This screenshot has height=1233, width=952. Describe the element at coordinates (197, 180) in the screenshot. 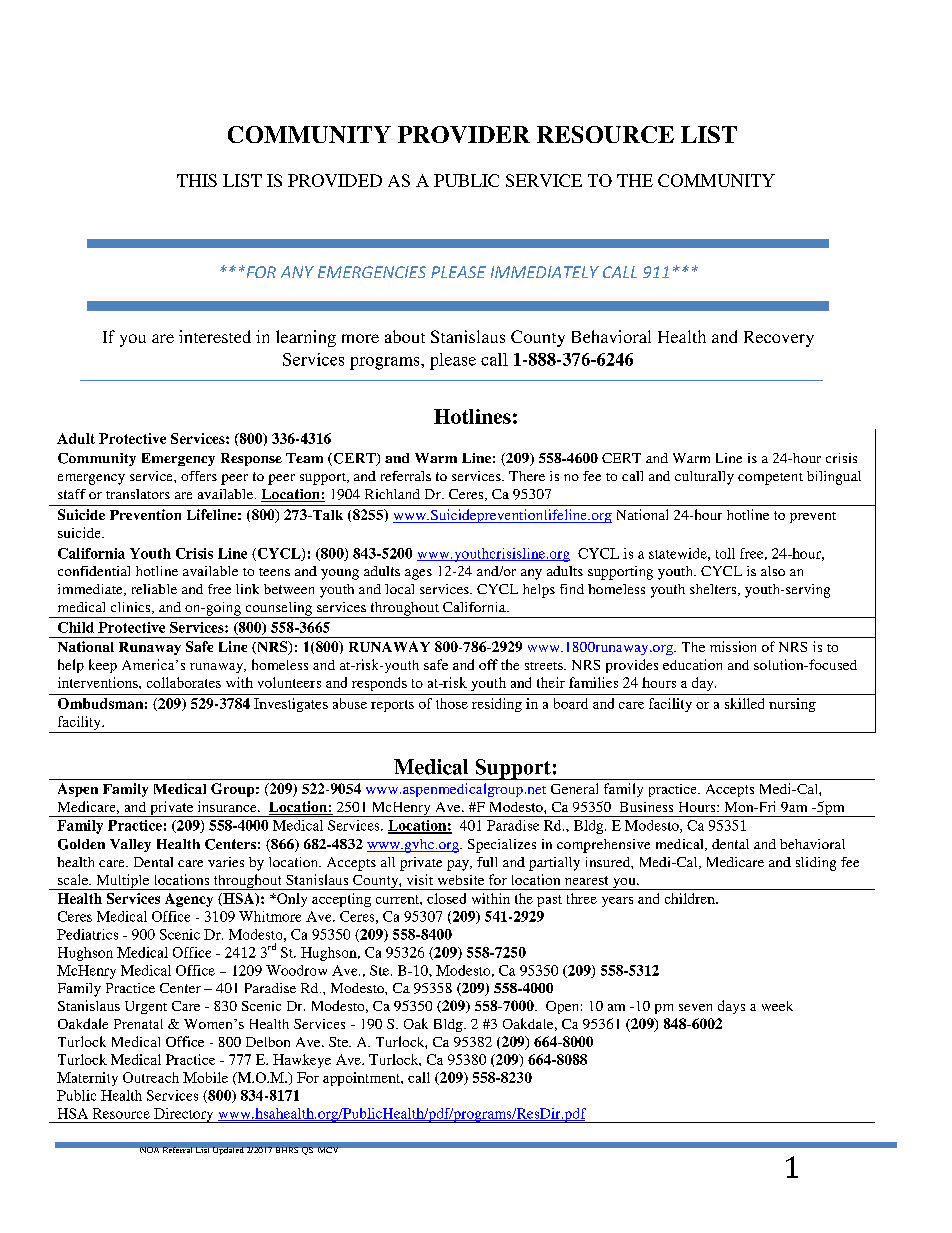

I see `THIS` at that location.
